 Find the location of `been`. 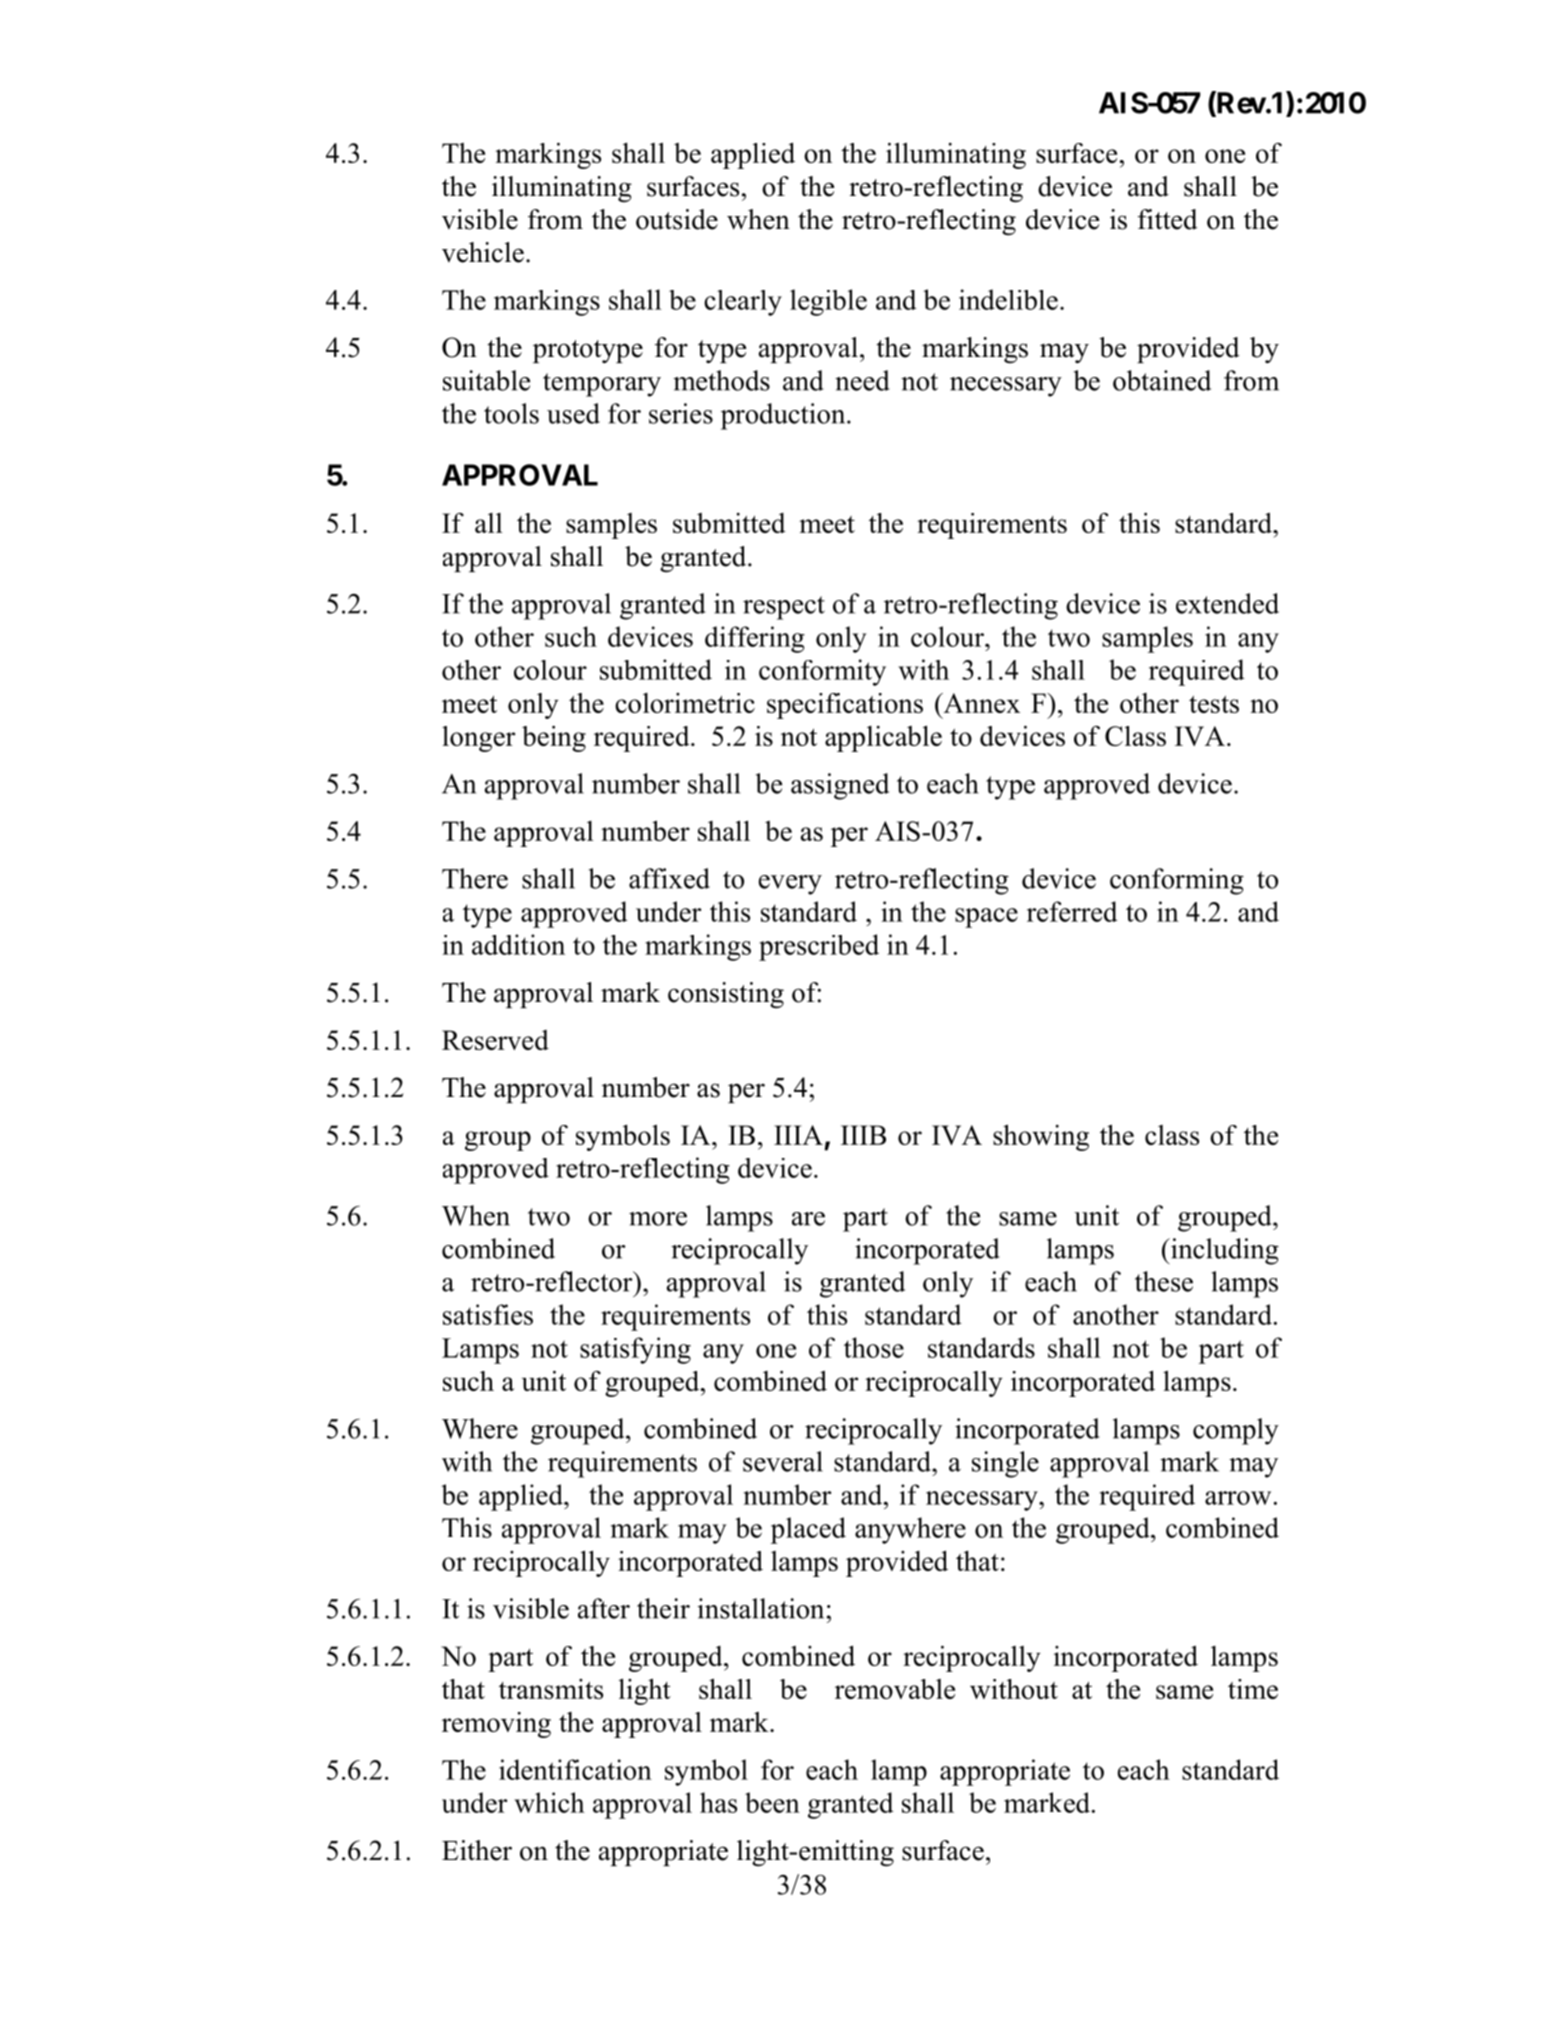

been is located at coordinates (772, 1802).
